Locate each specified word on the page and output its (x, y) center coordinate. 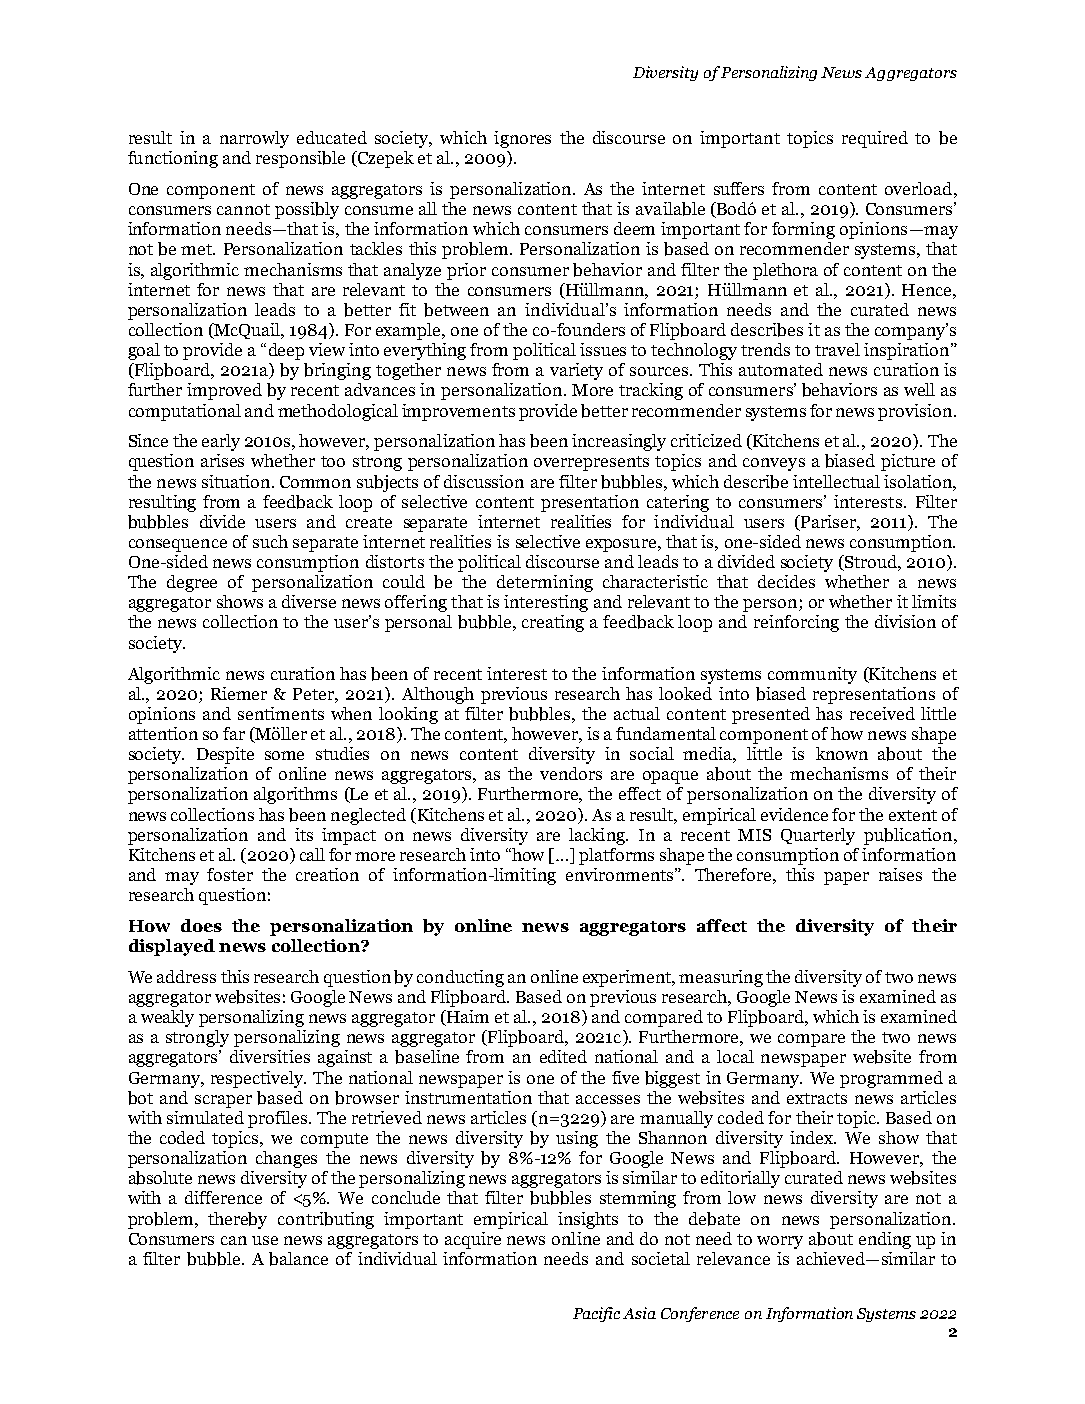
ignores (522, 139)
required (875, 139)
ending (885, 1240)
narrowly (254, 139)
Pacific (596, 1314)
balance (298, 1259)
